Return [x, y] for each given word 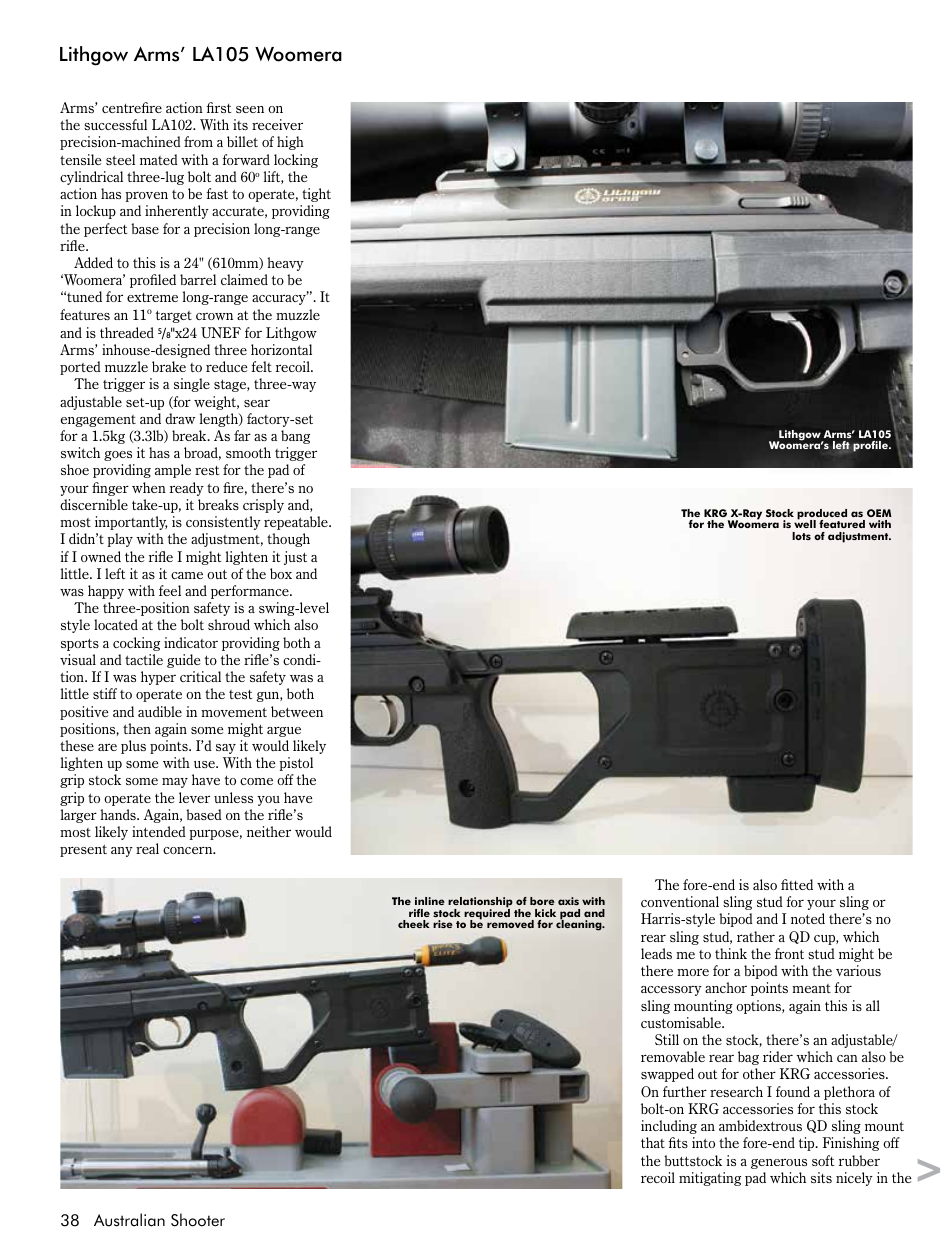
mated [159, 159]
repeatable [297, 523]
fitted [797, 884]
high [290, 143]
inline [430, 901]
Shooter [198, 1220]
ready [187, 489]
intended [159, 831]
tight [316, 195]
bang [295, 437]
